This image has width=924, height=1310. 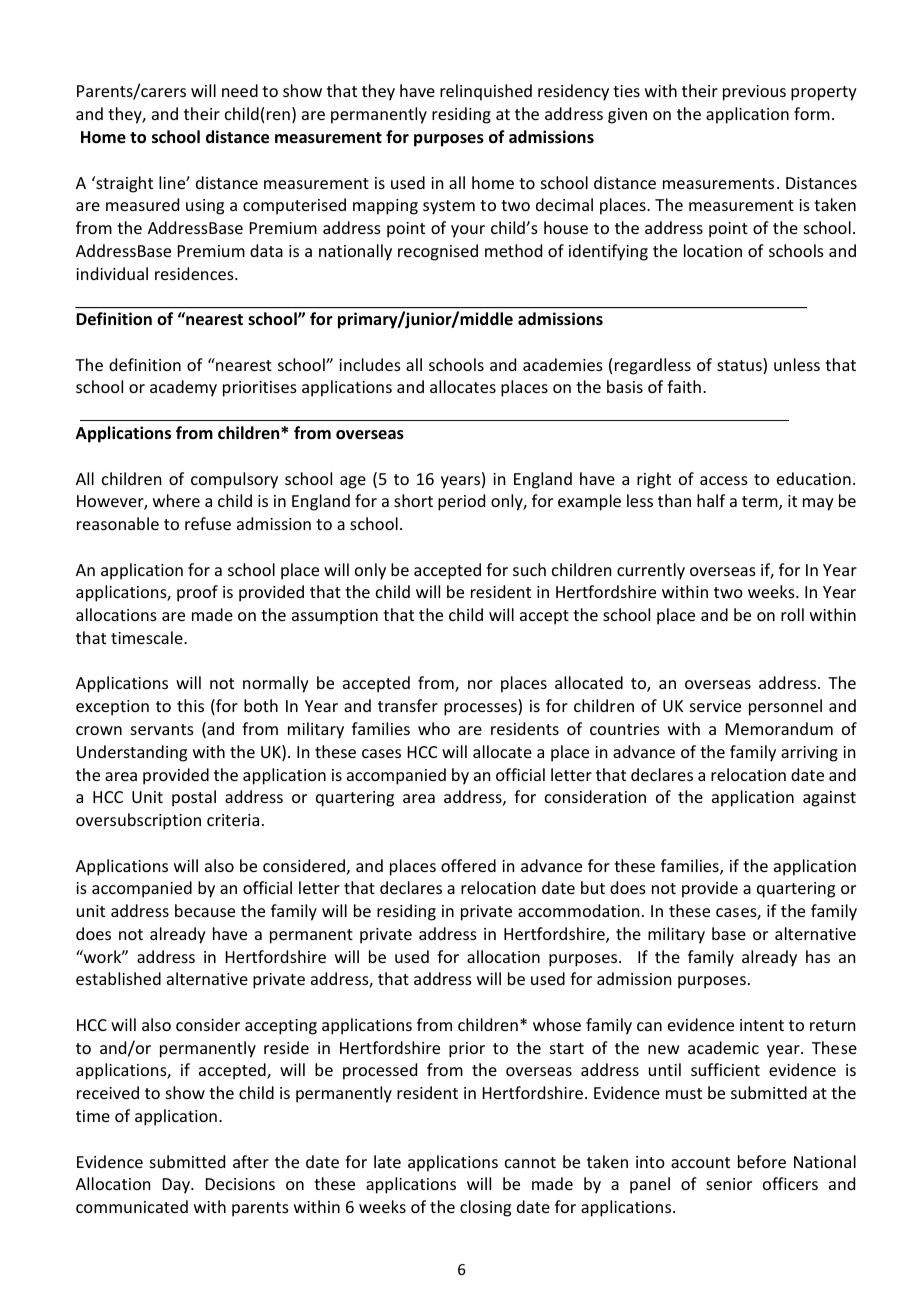 I want to click on Day, so click(x=177, y=1186).
